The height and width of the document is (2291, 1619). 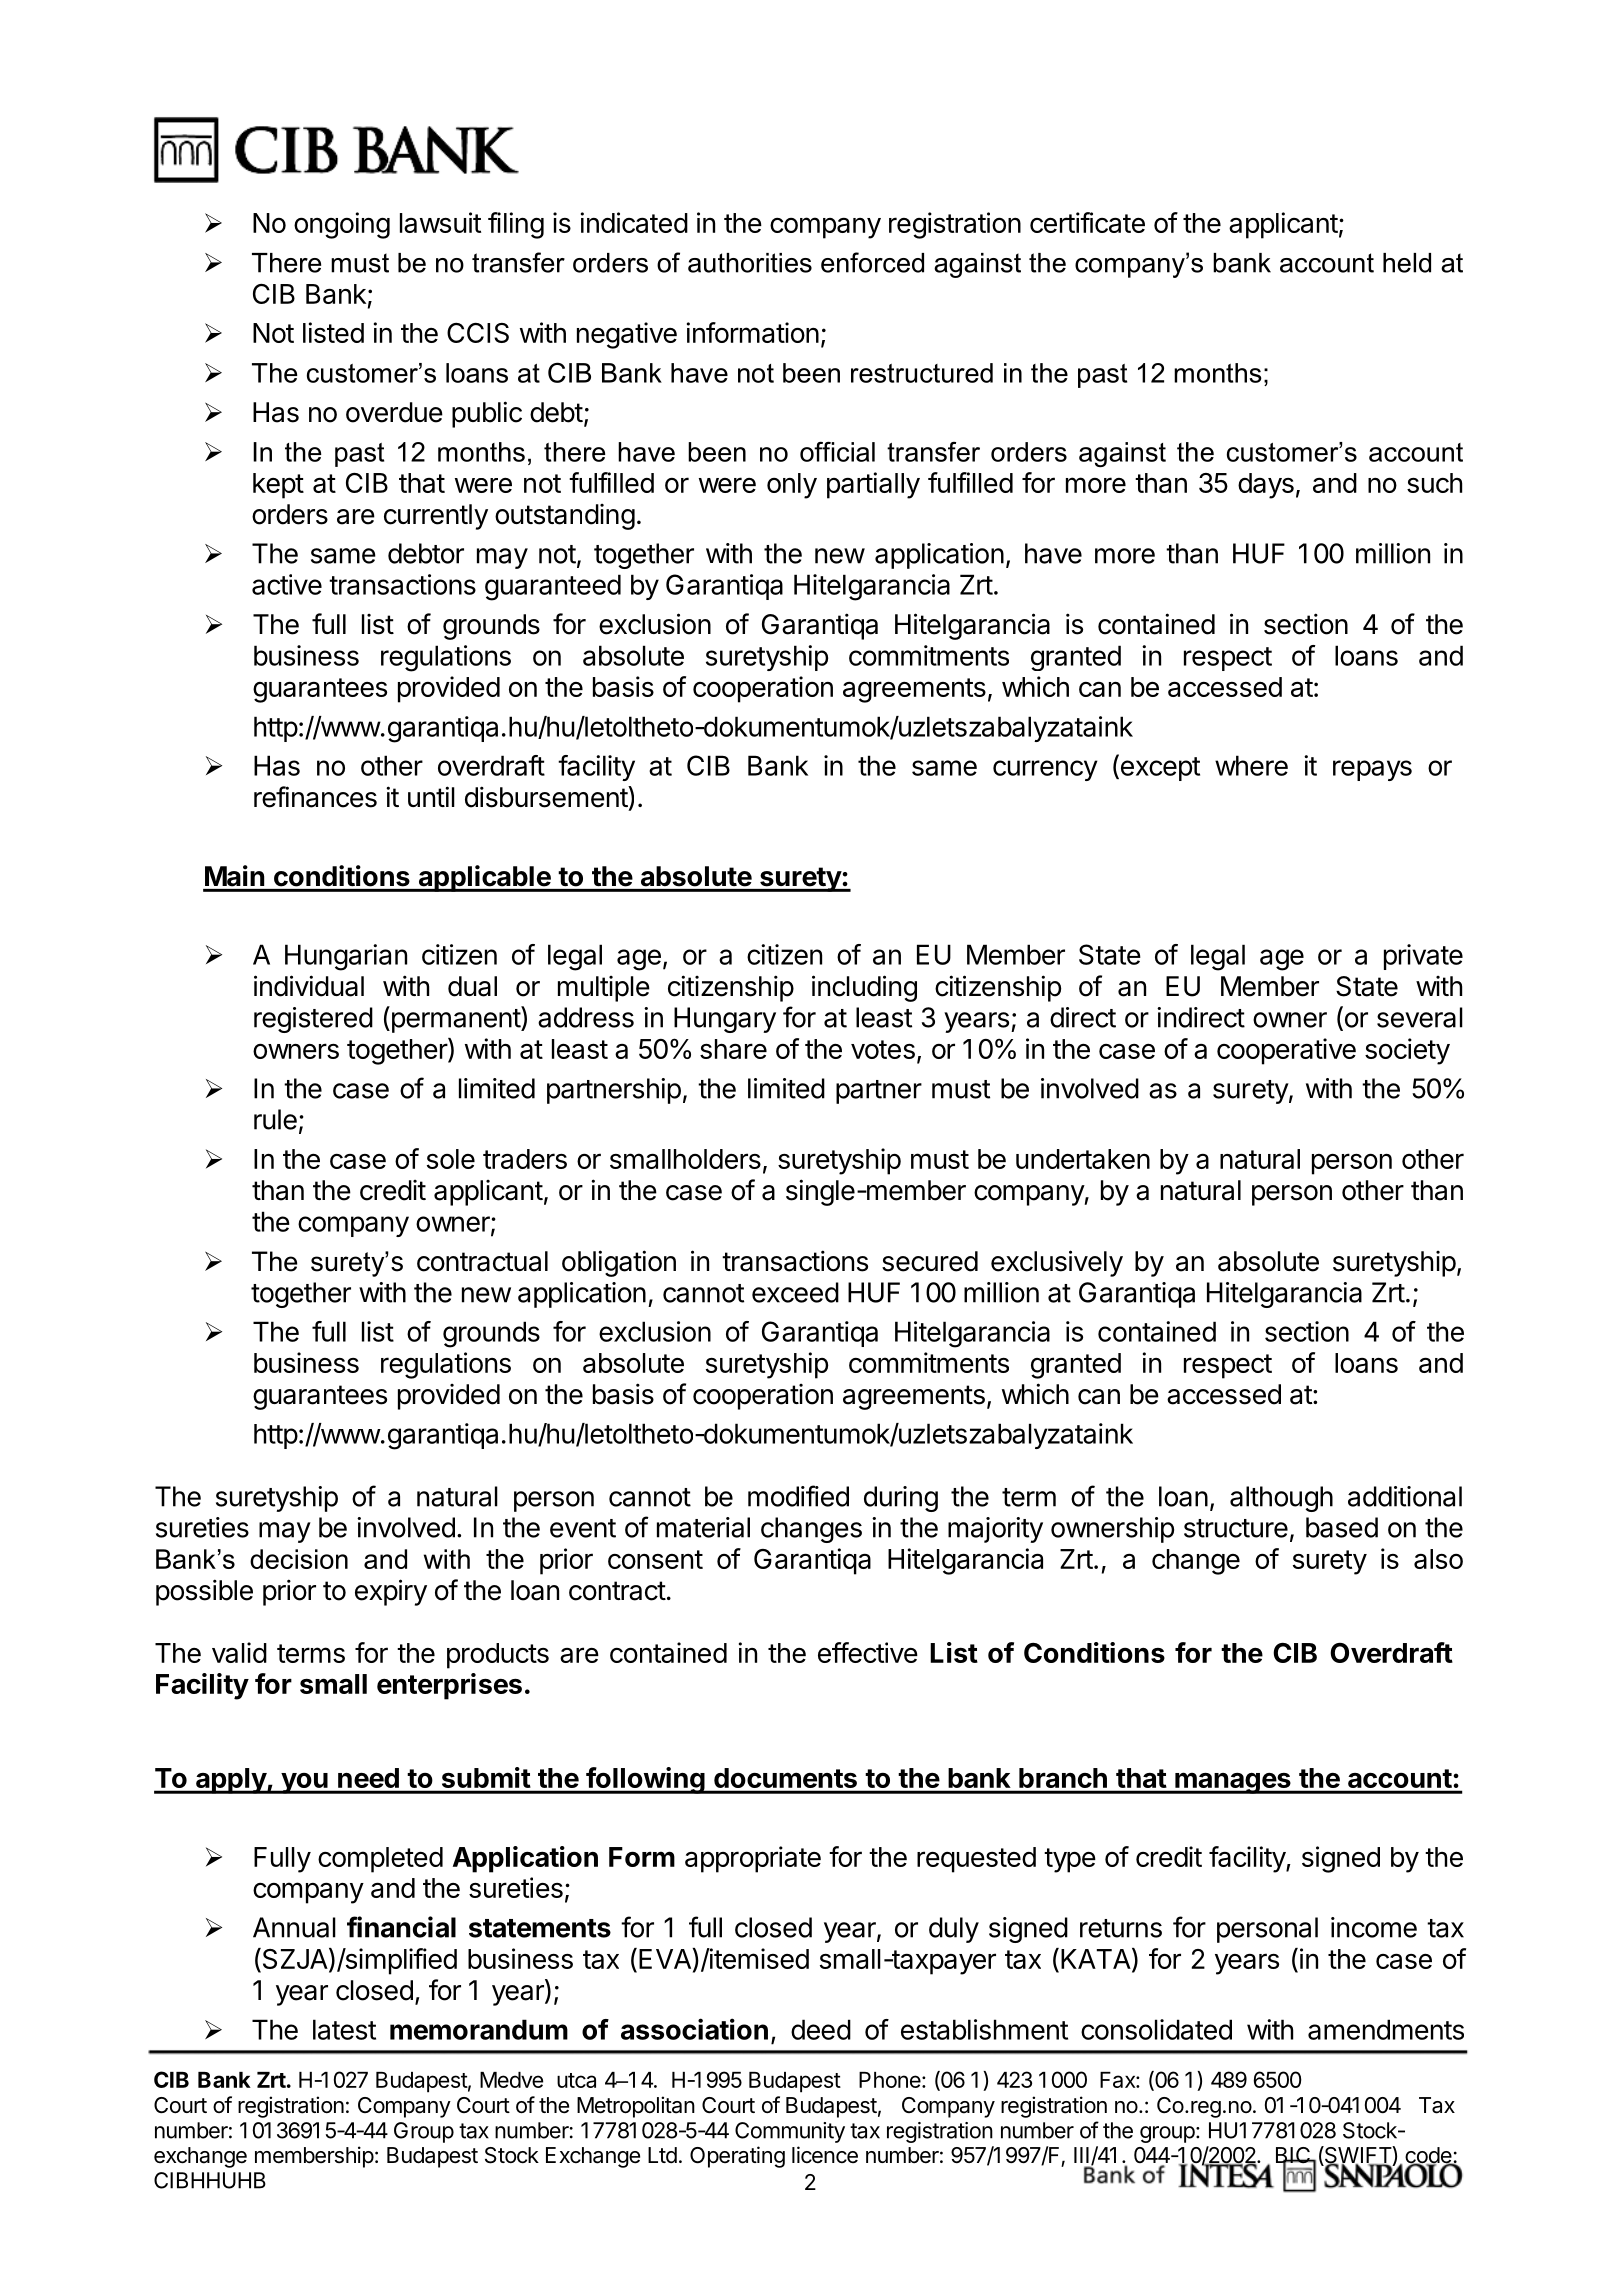 I want to click on modified, so click(x=798, y=1496).
